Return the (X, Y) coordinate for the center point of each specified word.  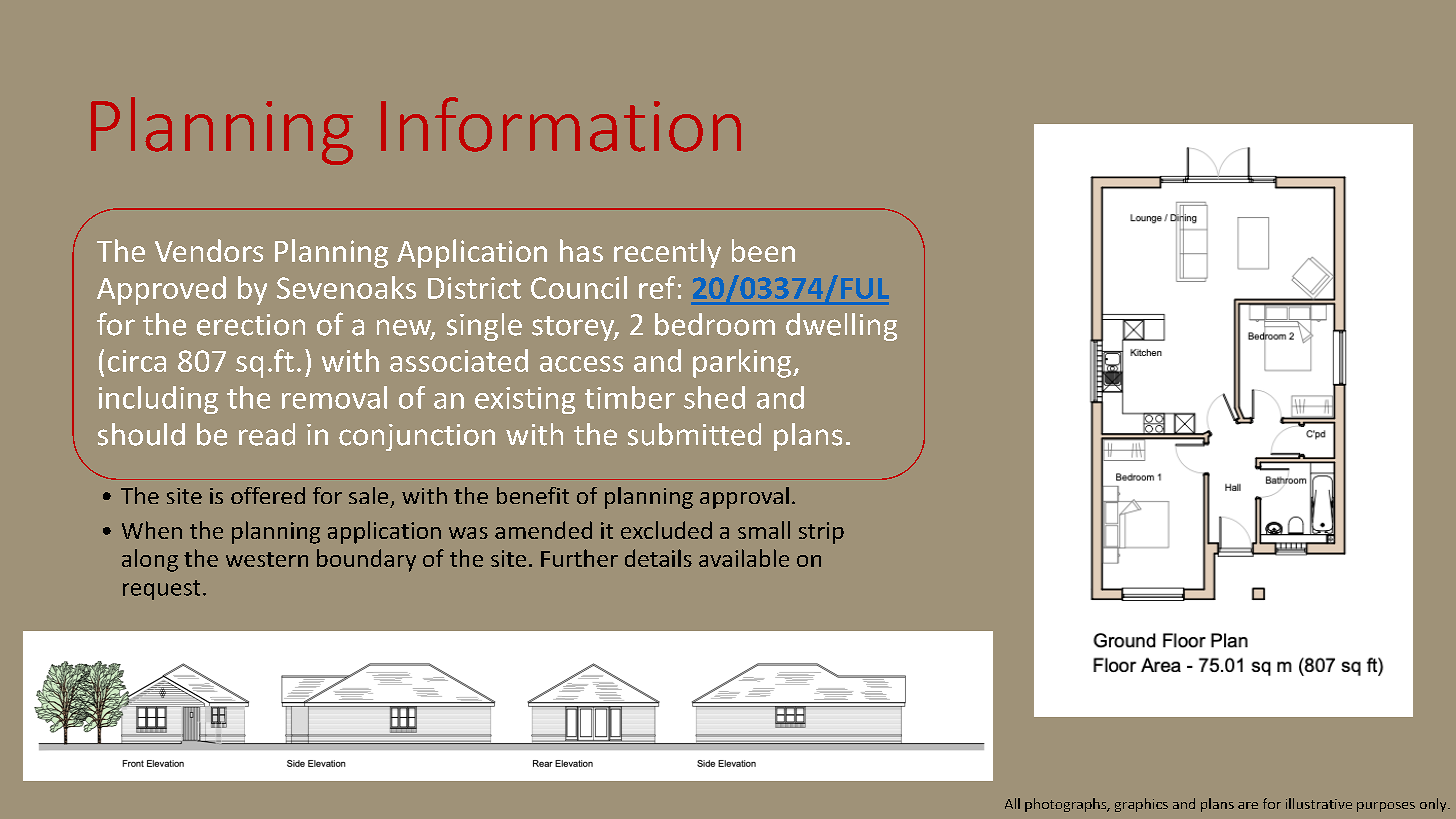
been (763, 250)
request (161, 590)
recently (667, 253)
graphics (1141, 805)
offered (268, 495)
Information (561, 124)
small (764, 530)
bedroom (715, 324)
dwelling (841, 327)
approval (744, 498)
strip (821, 533)
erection (251, 325)
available (744, 558)
